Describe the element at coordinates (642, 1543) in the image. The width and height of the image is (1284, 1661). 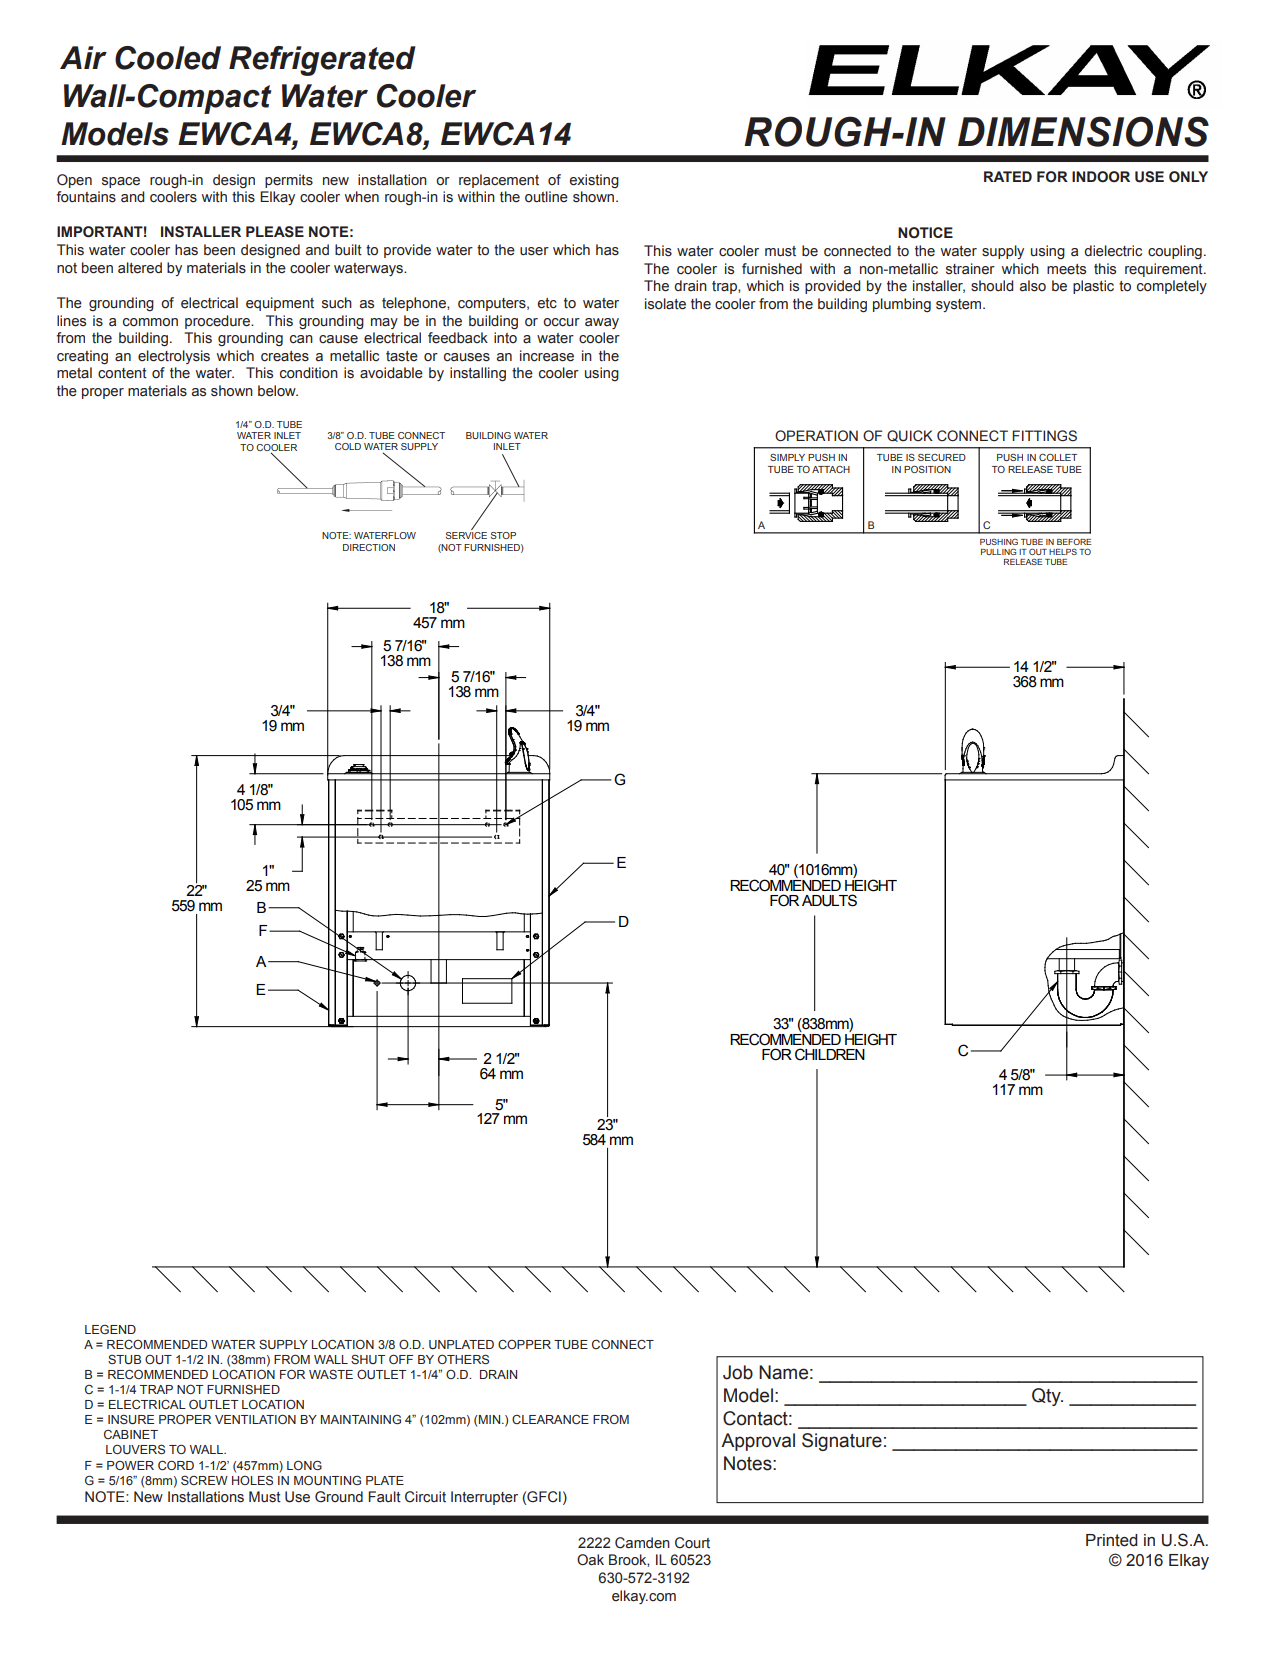
I see `Camden` at that location.
